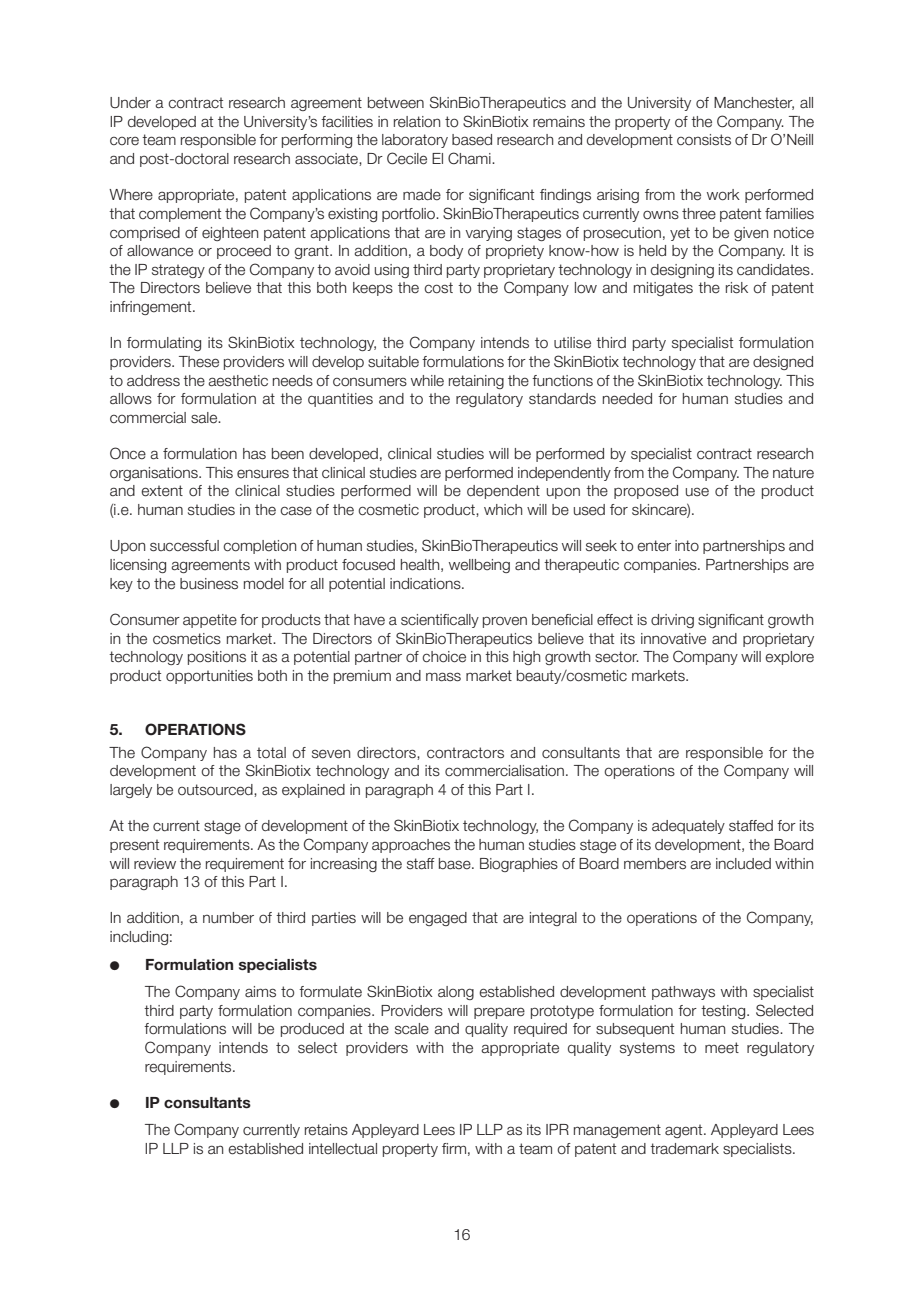 This screenshot has width=924, height=1308. What do you see at coordinates (216, 790) in the screenshot?
I see `outsourced` at bounding box center [216, 790].
